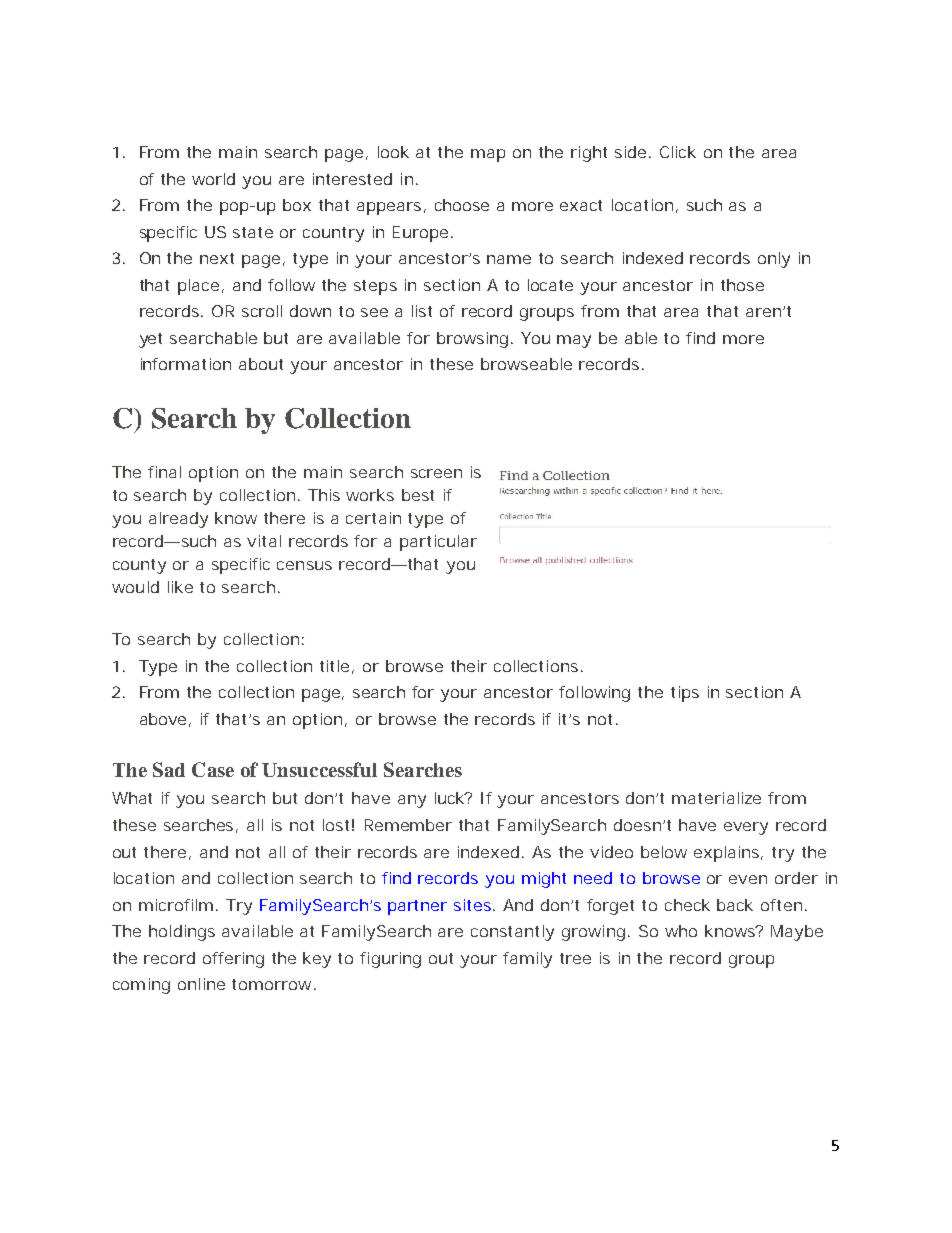 This screenshot has width=952, height=1233. I want to click on map, so click(488, 155).
